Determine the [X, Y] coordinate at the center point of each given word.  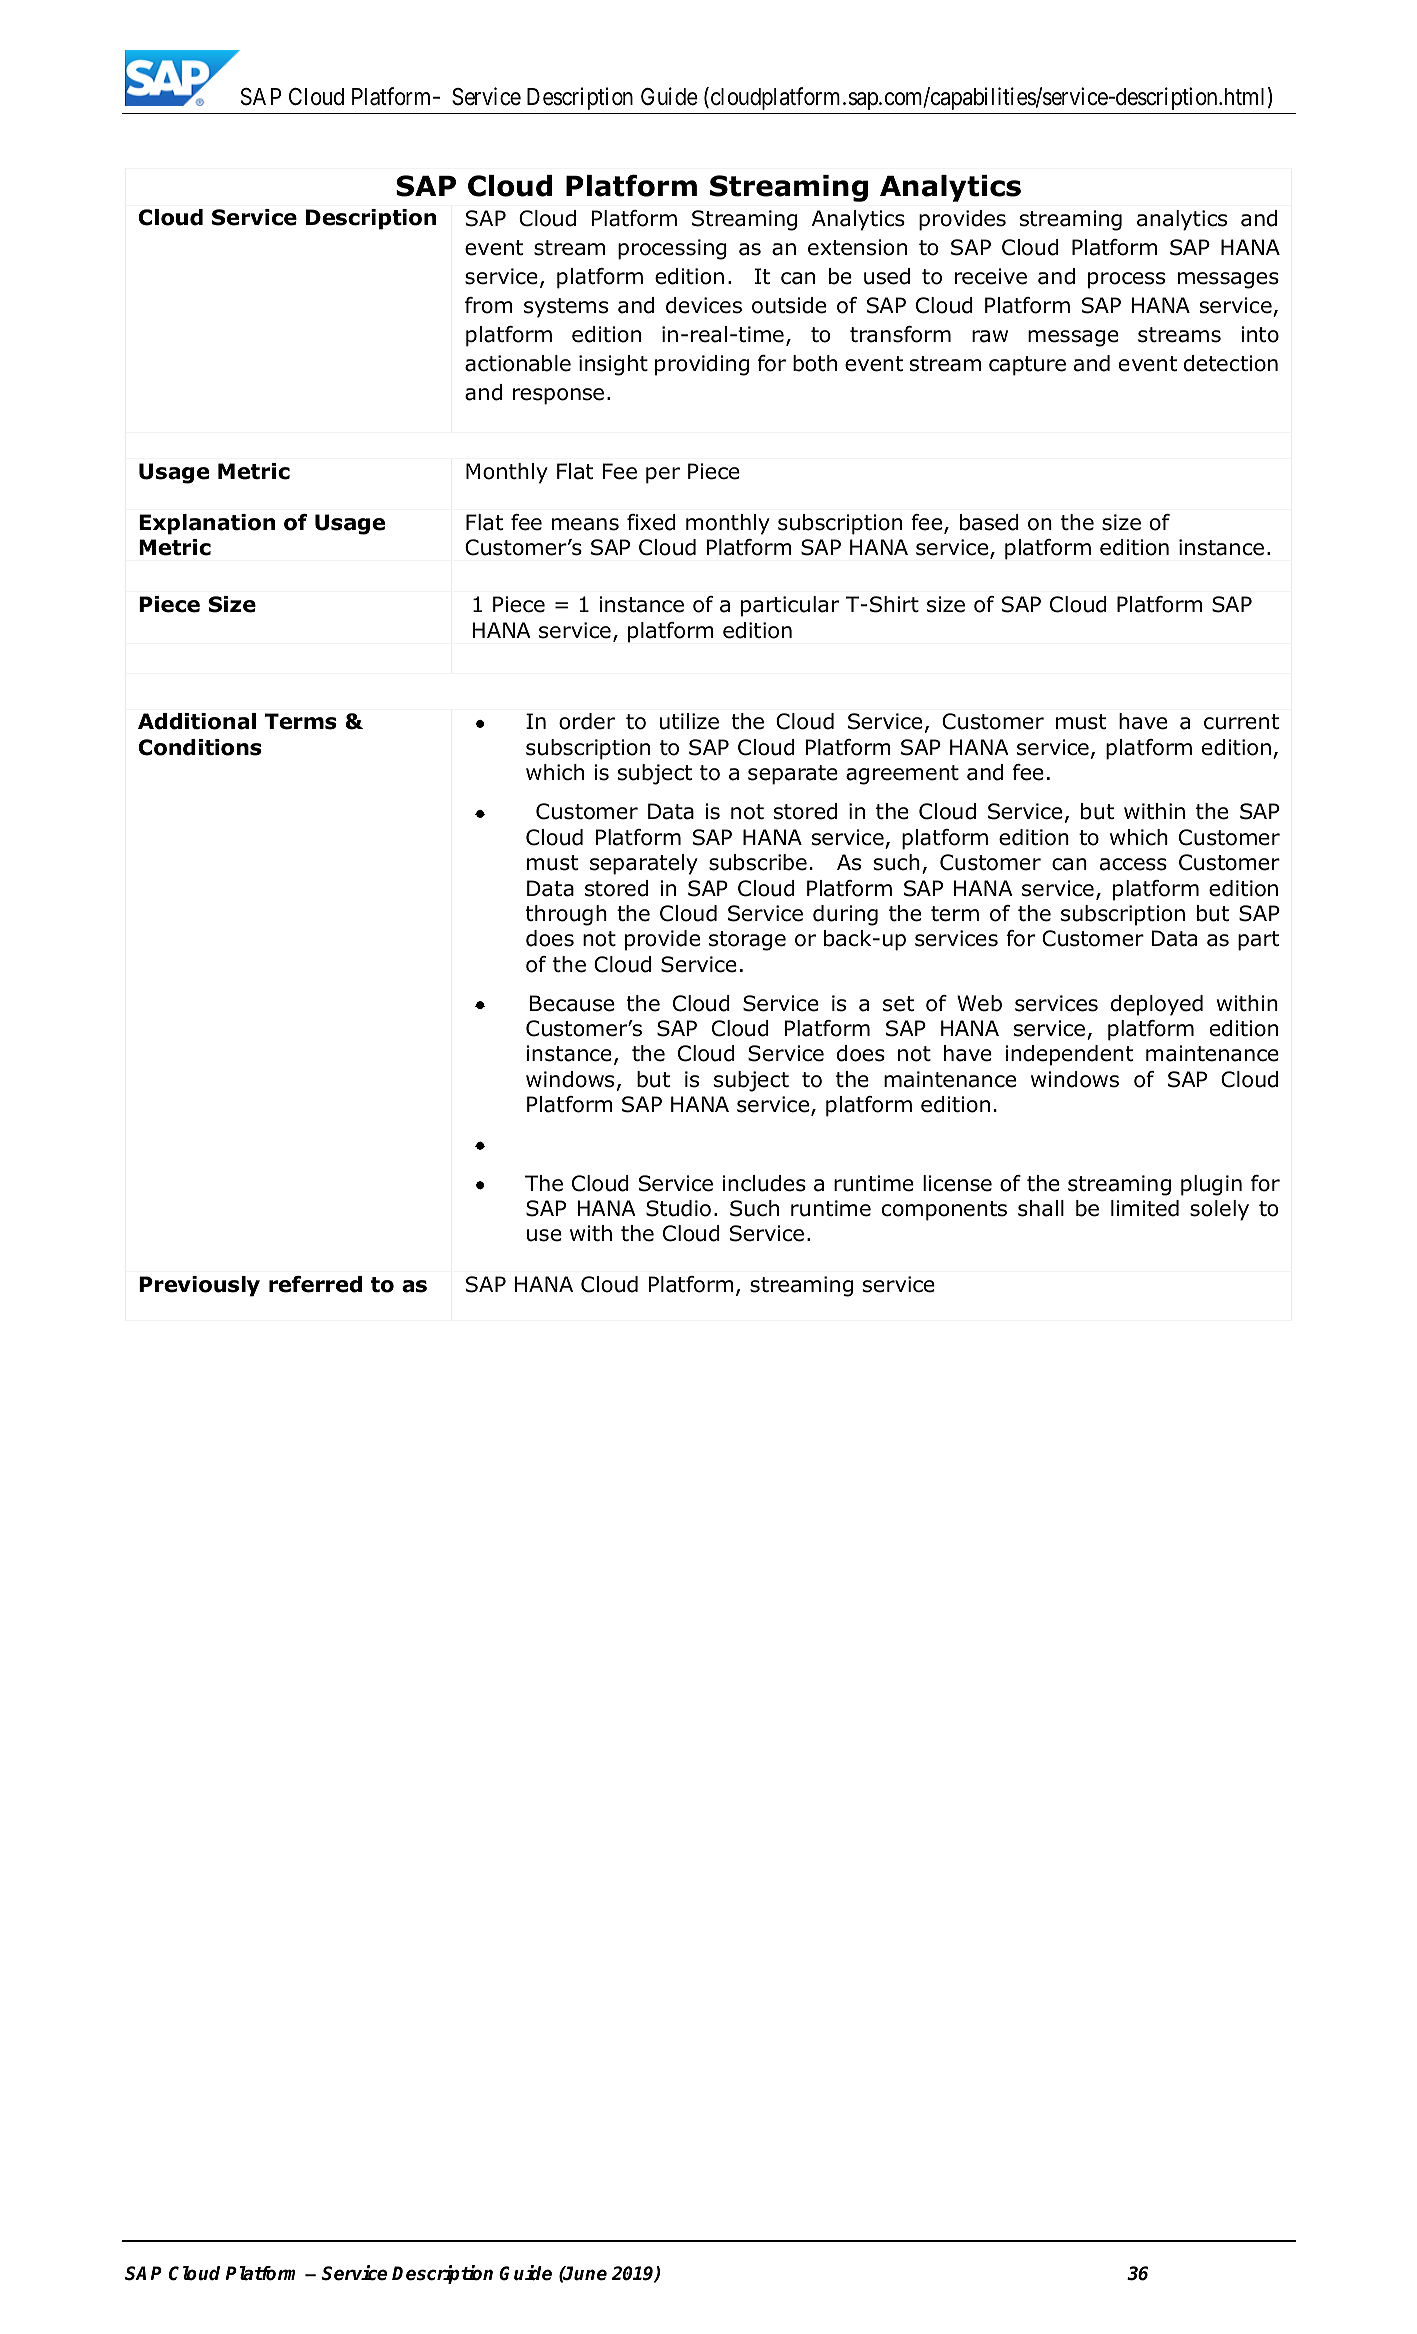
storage [747, 941]
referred [315, 1284]
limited [1145, 1208]
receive [991, 276]
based [989, 522]
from [489, 305]
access [1133, 864]
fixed [651, 522]
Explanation [207, 524]
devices [704, 305]
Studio [678, 1208]
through [566, 915]
